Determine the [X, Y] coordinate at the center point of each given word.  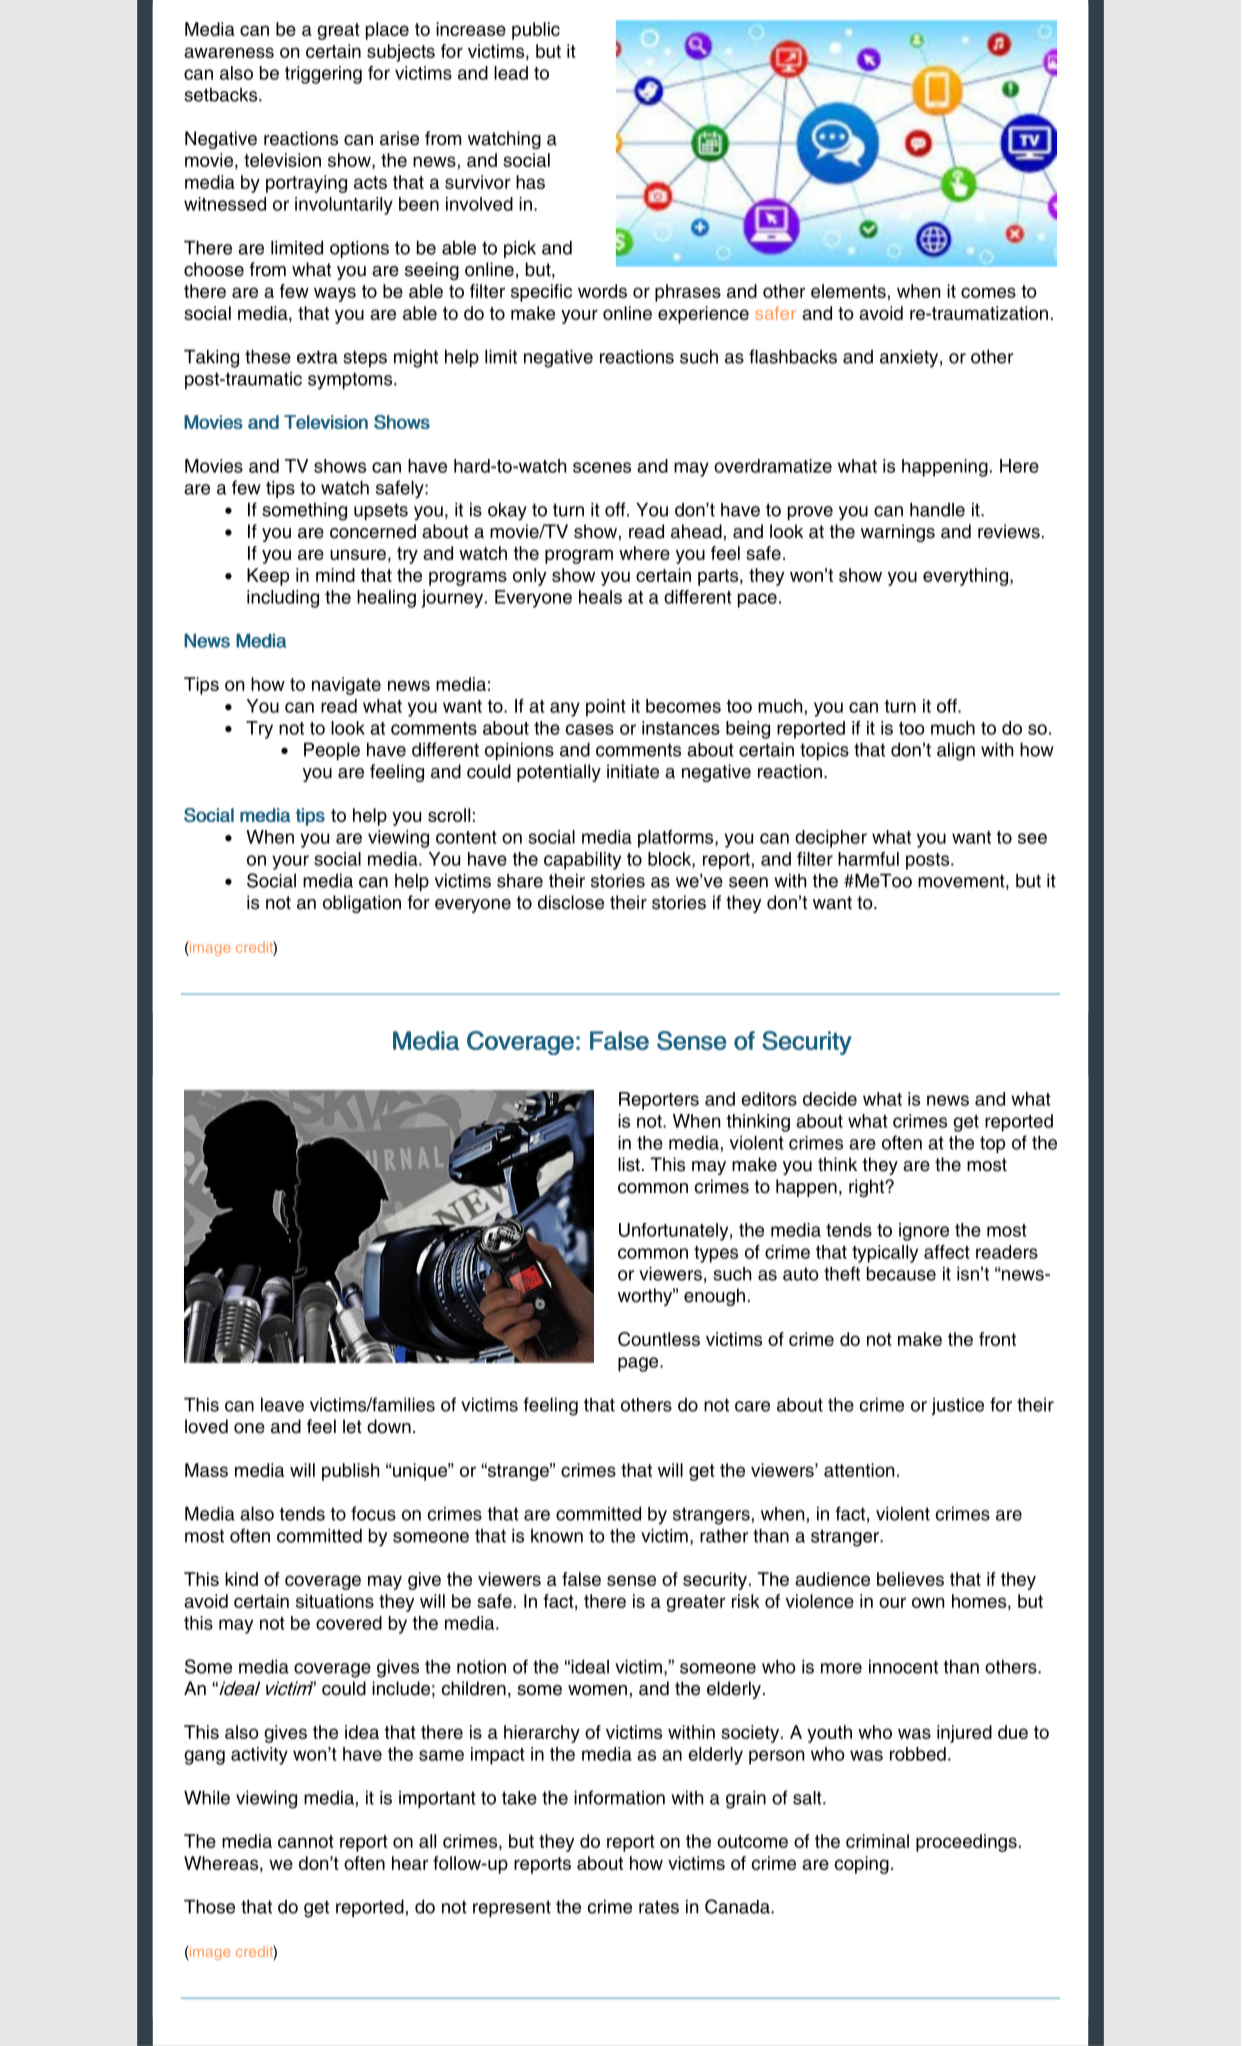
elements [848, 291]
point [606, 708]
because [901, 1274]
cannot [306, 1841]
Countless [659, 1339]
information [619, 1797]
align [956, 752]
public [536, 31]
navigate [346, 686]
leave [282, 1405]
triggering [323, 75]
